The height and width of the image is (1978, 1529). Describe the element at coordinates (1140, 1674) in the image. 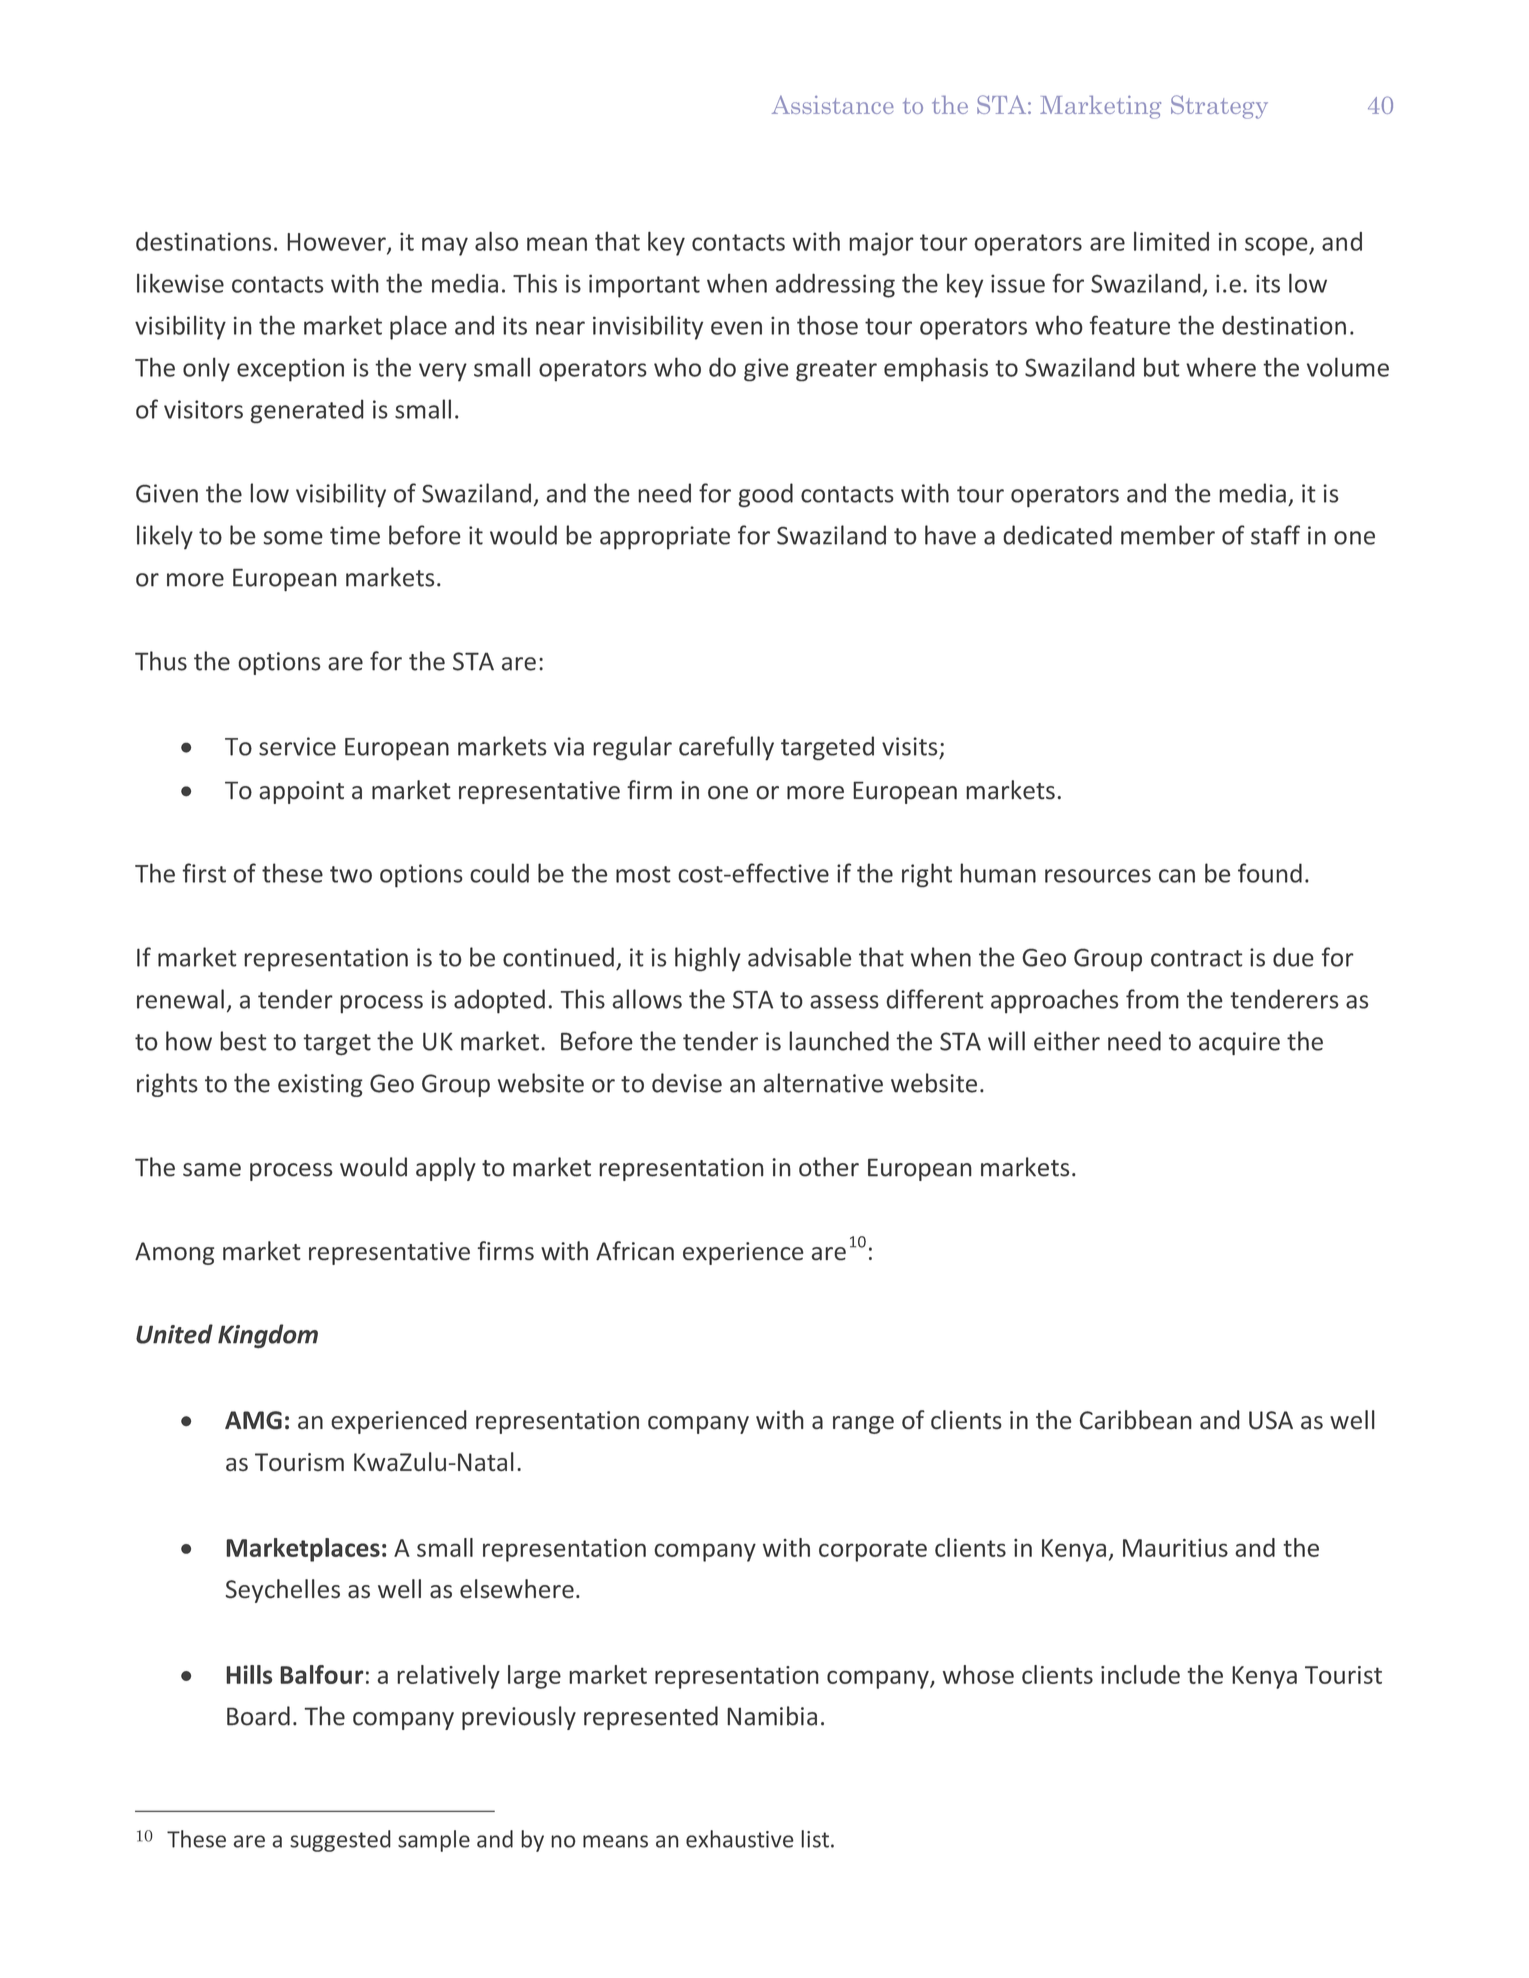

I see `include` at that location.
